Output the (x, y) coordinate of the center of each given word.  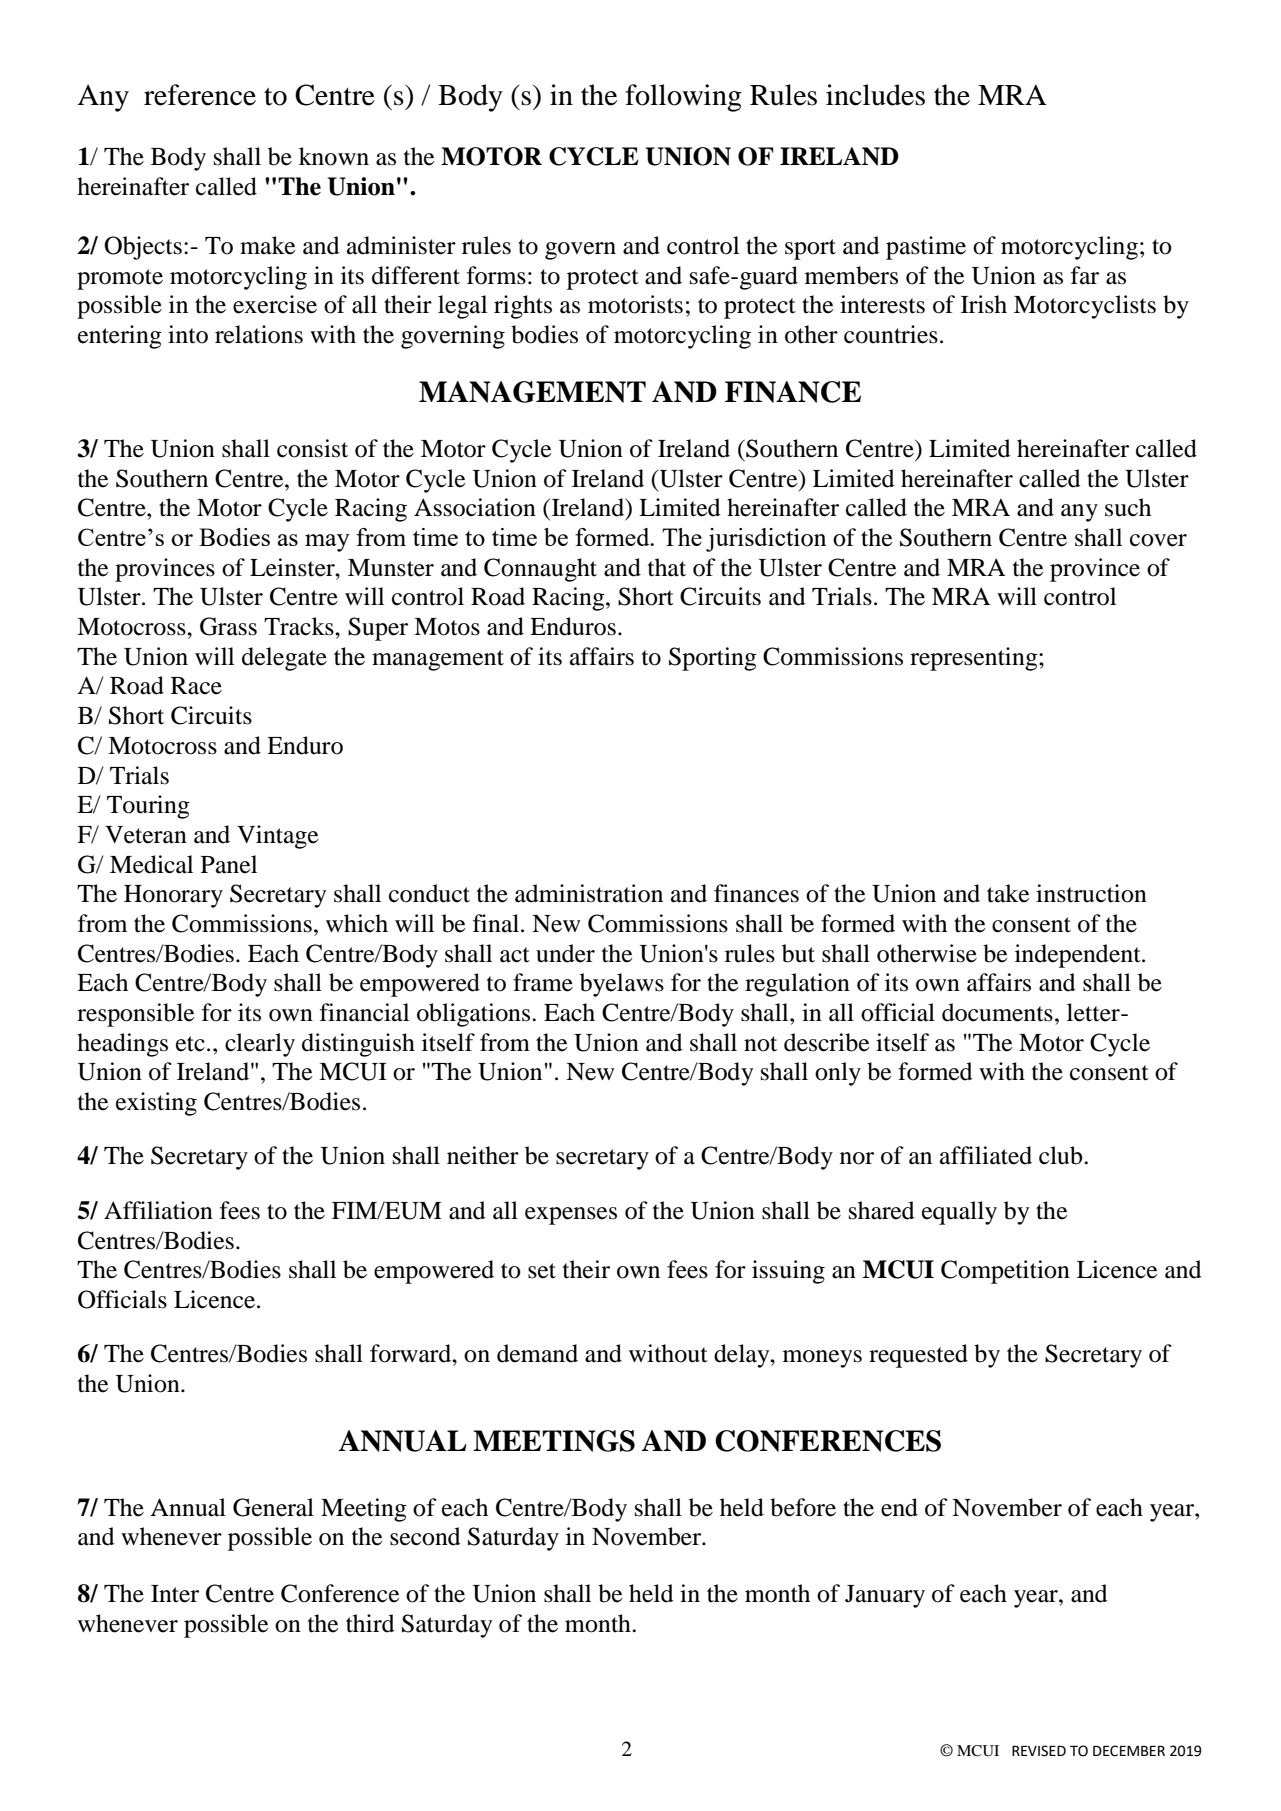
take (1008, 893)
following (683, 98)
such (1128, 507)
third (370, 1623)
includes (875, 95)
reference (200, 95)
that (667, 567)
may (327, 543)
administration (589, 893)
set (542, 1271)
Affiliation (158, 1210)
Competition (1005, 1272)
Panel (229, 864)
